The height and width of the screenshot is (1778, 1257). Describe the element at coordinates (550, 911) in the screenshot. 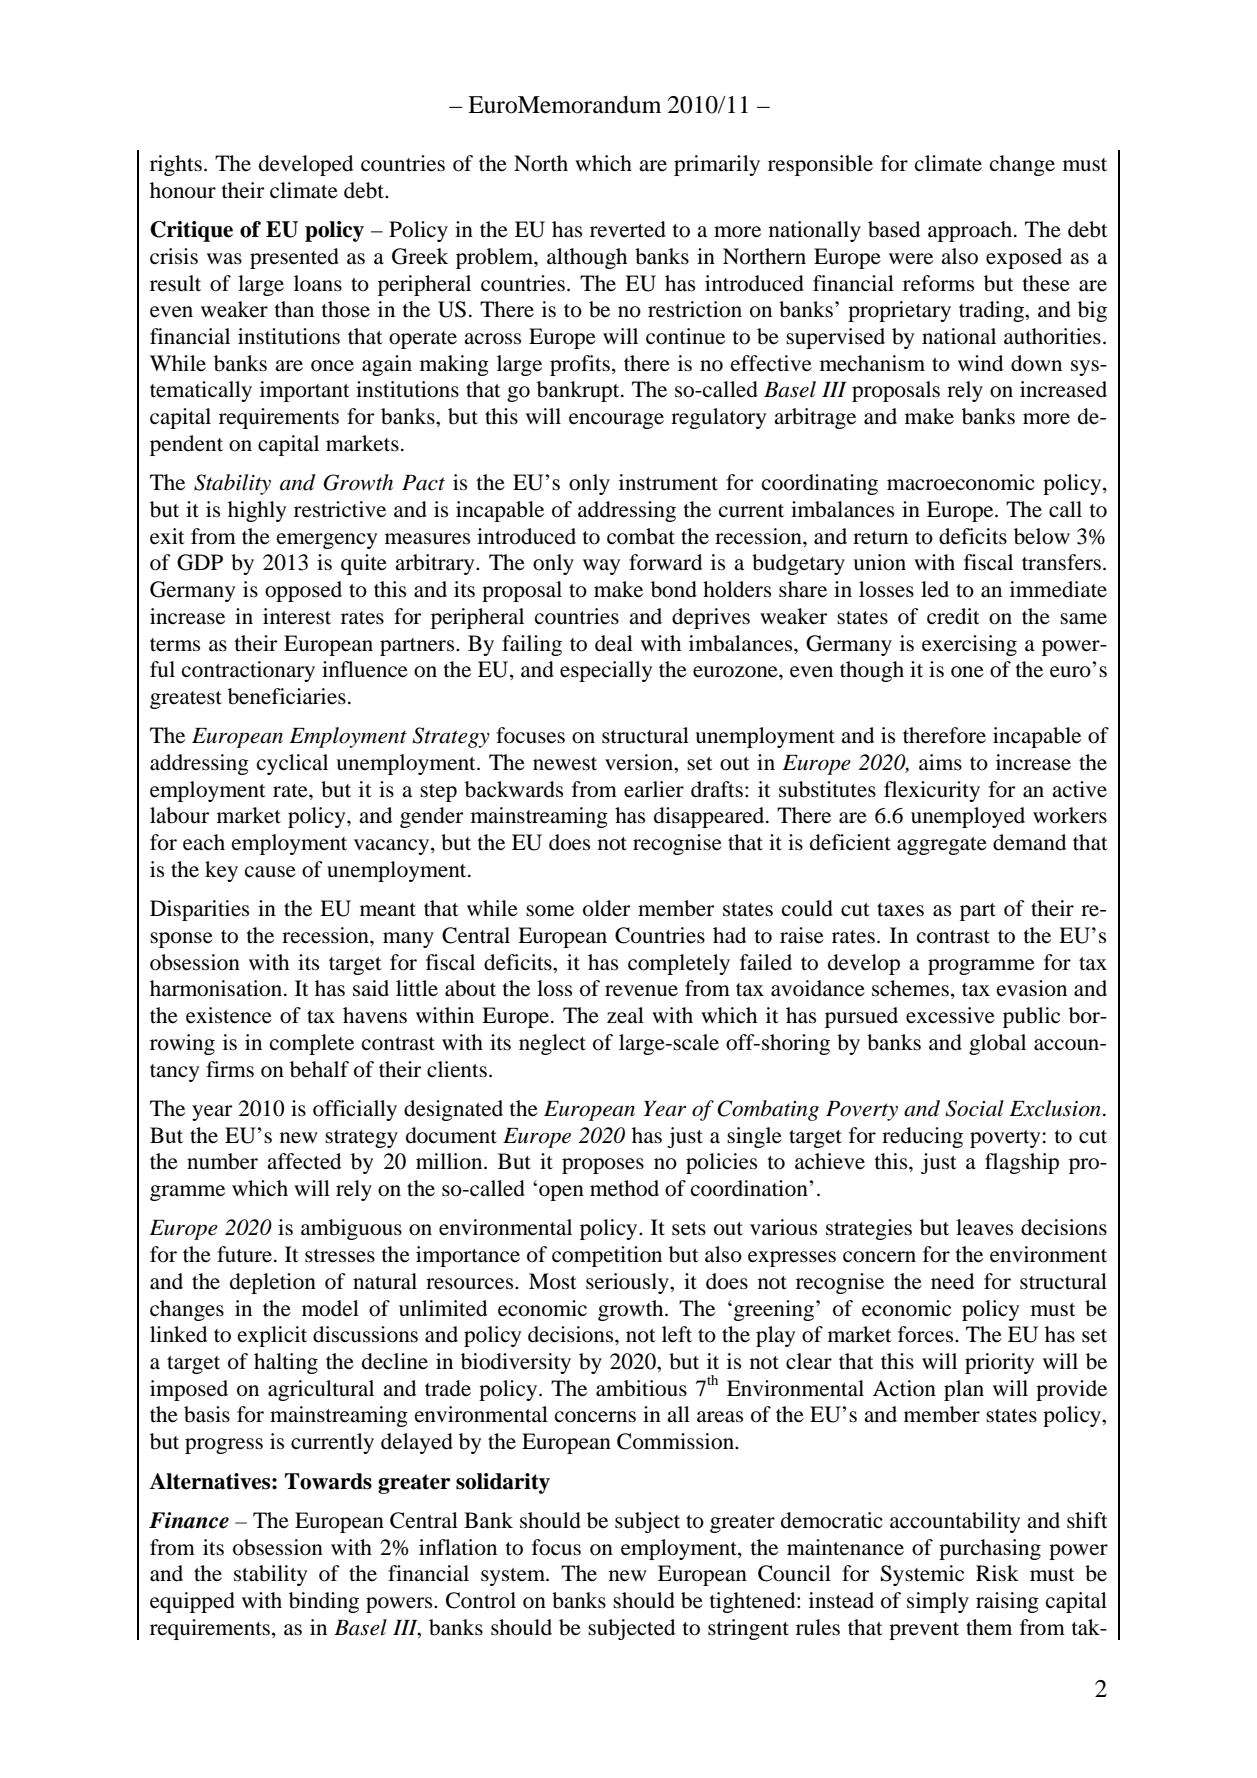

I see `some` at that location.
